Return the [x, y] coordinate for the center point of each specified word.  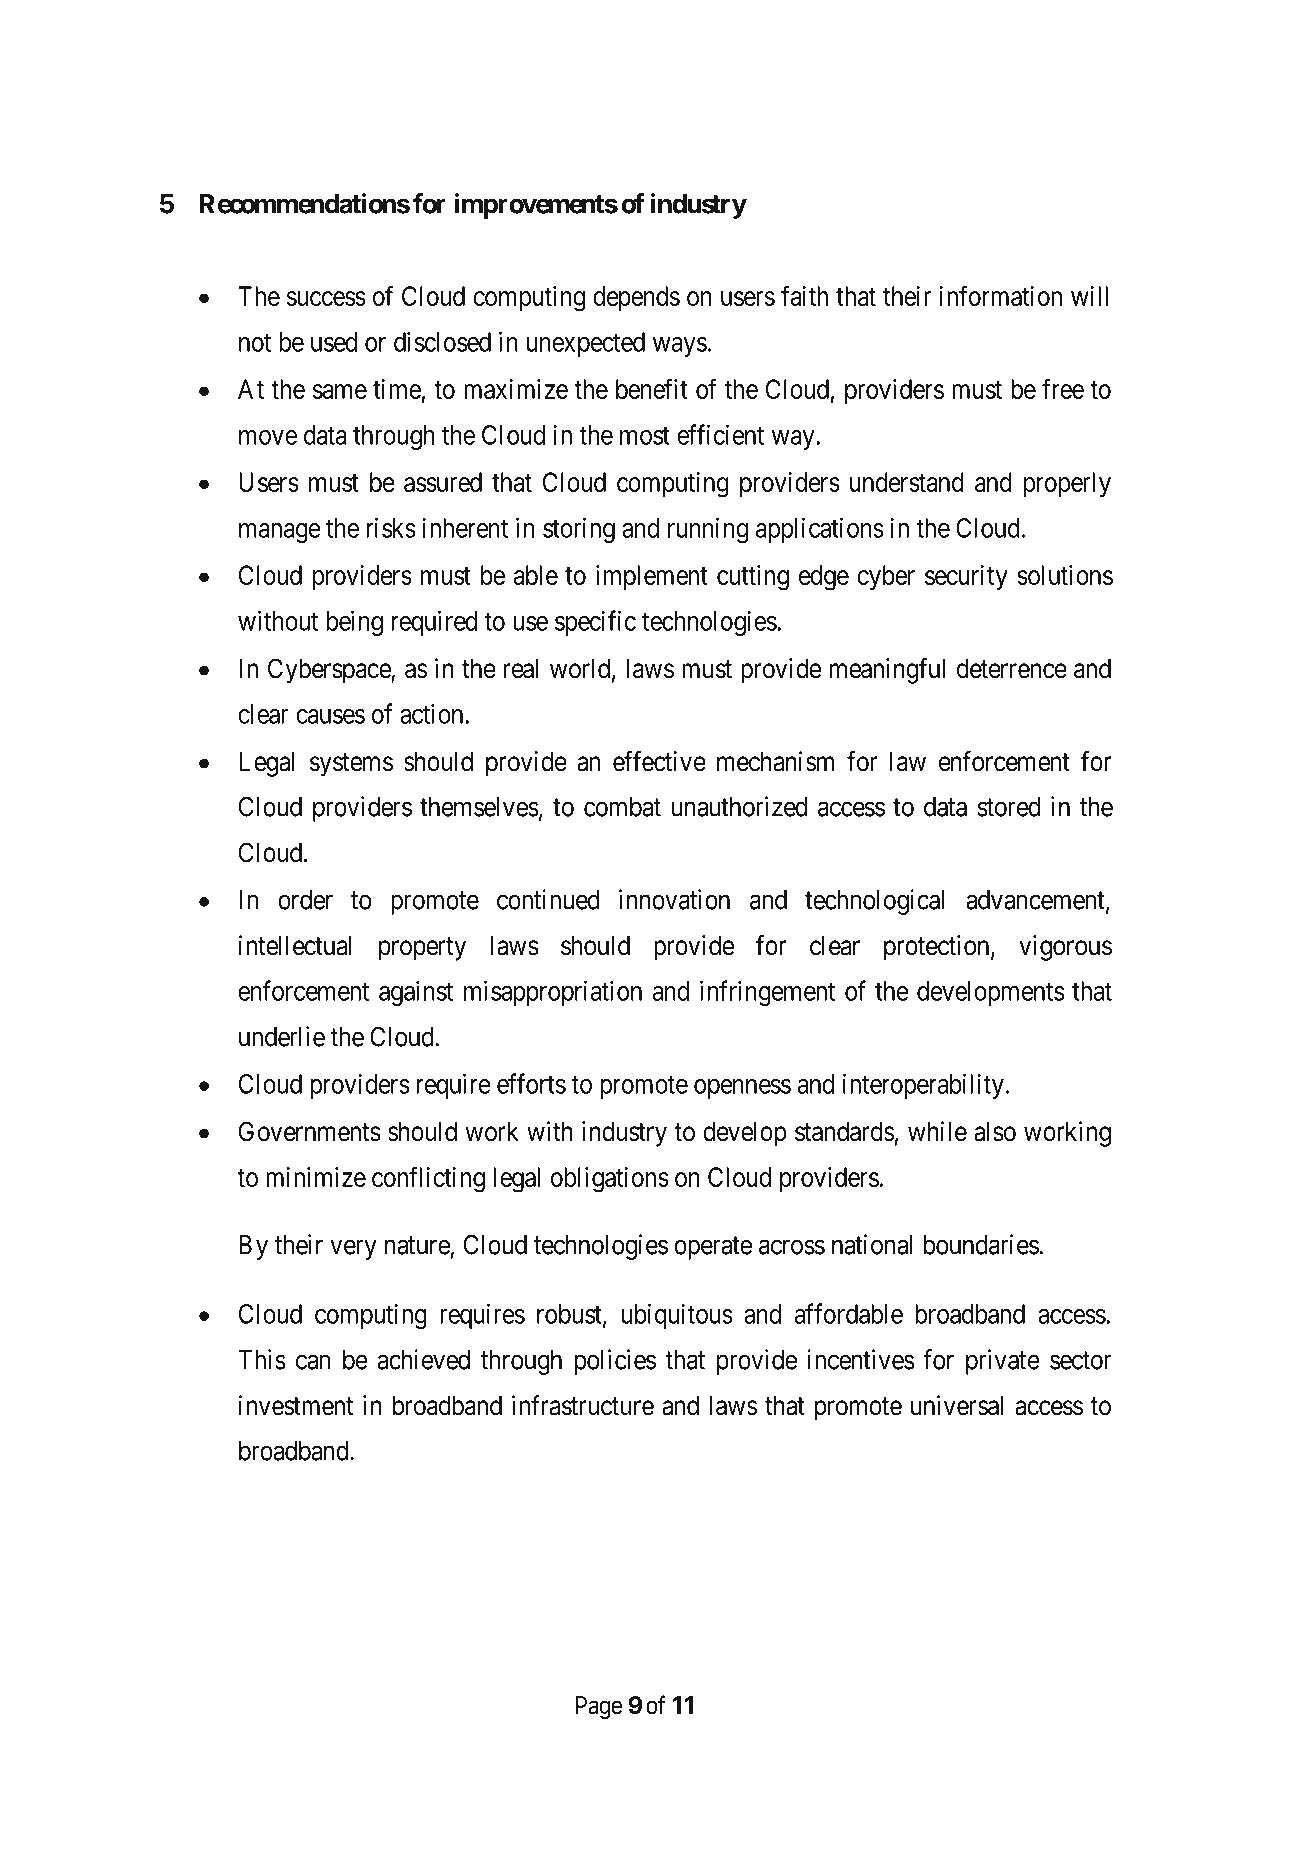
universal [957, 1405]
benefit [652, 388]
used [334, 342]
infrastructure [583, 1405]
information [1001, 295]
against [416, 993]
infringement [767, 993]
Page [599, 1708]
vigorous [1065, 948]
